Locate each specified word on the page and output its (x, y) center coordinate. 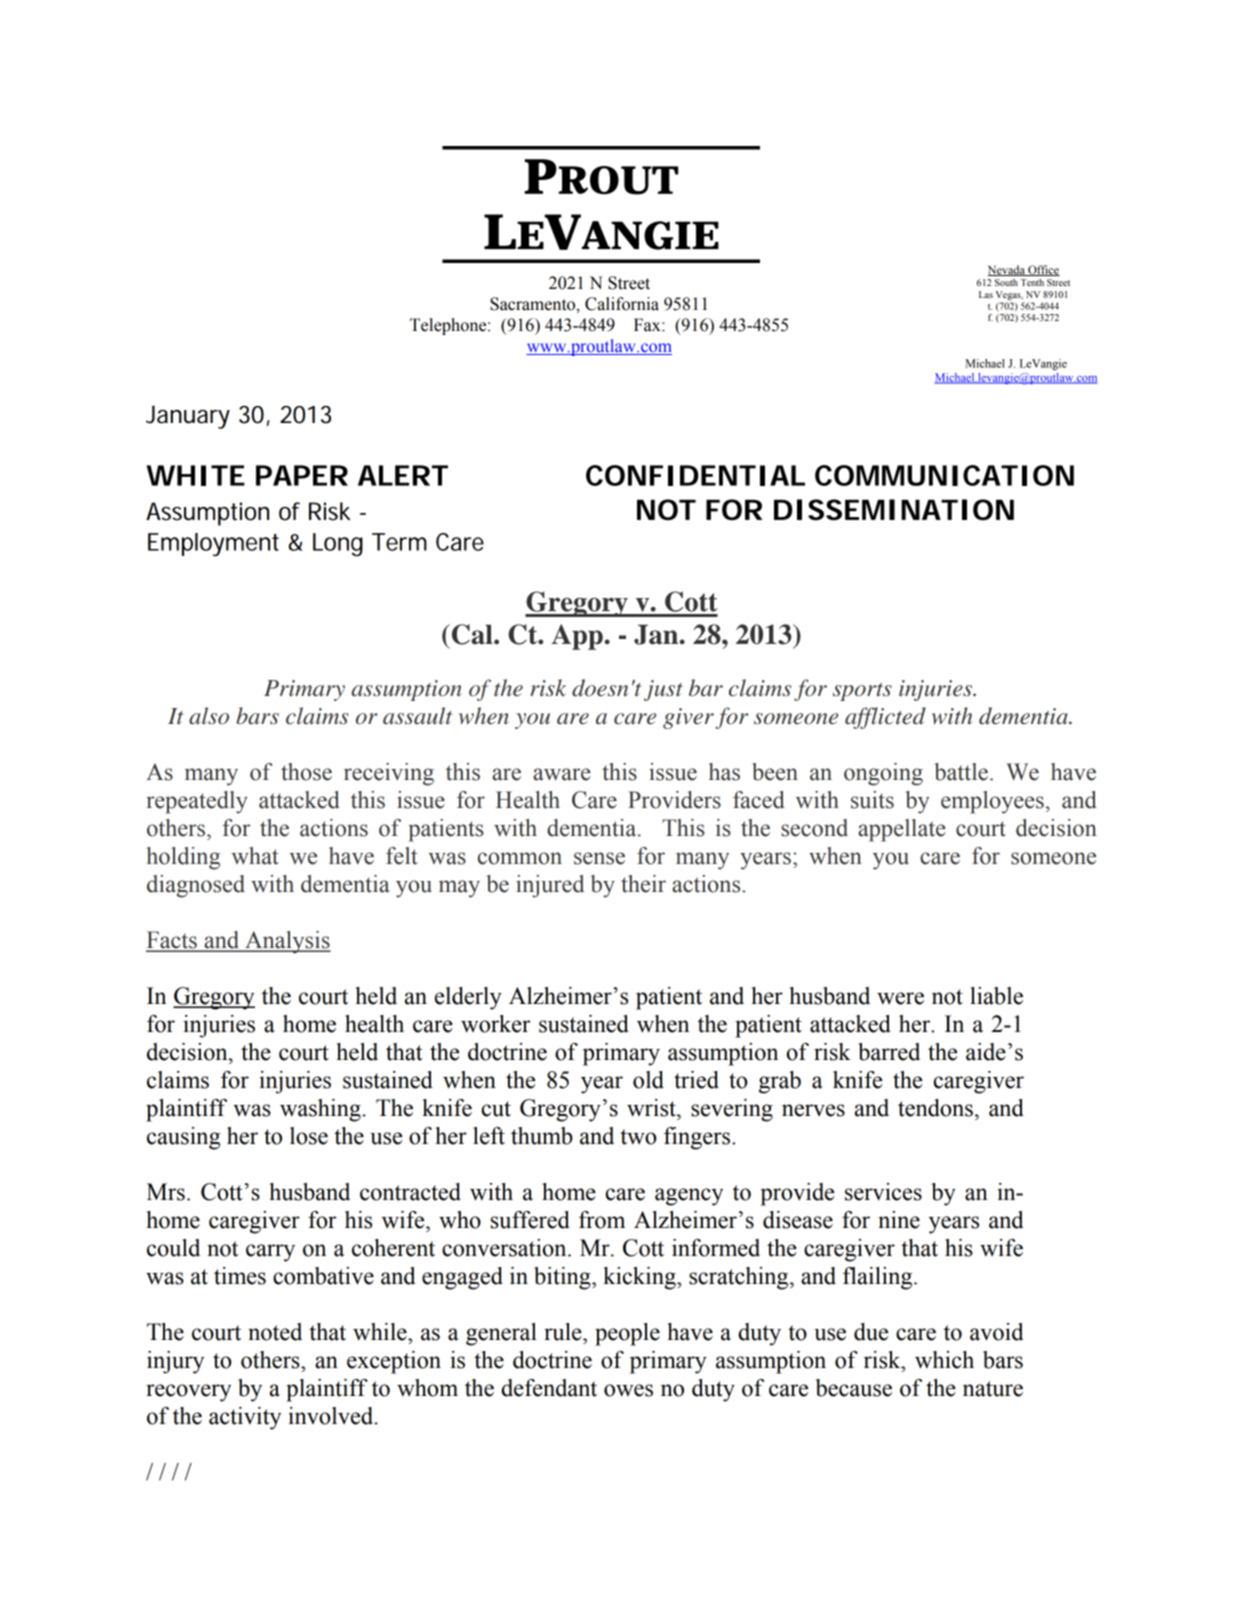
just (663, 690)
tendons (935, 1108)
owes (628, 1390)
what (255, 856)
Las (986, 294)
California (622, 304)
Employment (213, 544)
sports (862, 692)
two (638, 1137)
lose (309, 1136)
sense (599, 858)
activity (245, 1418)
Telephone (449, 326)
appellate (902, 830)
